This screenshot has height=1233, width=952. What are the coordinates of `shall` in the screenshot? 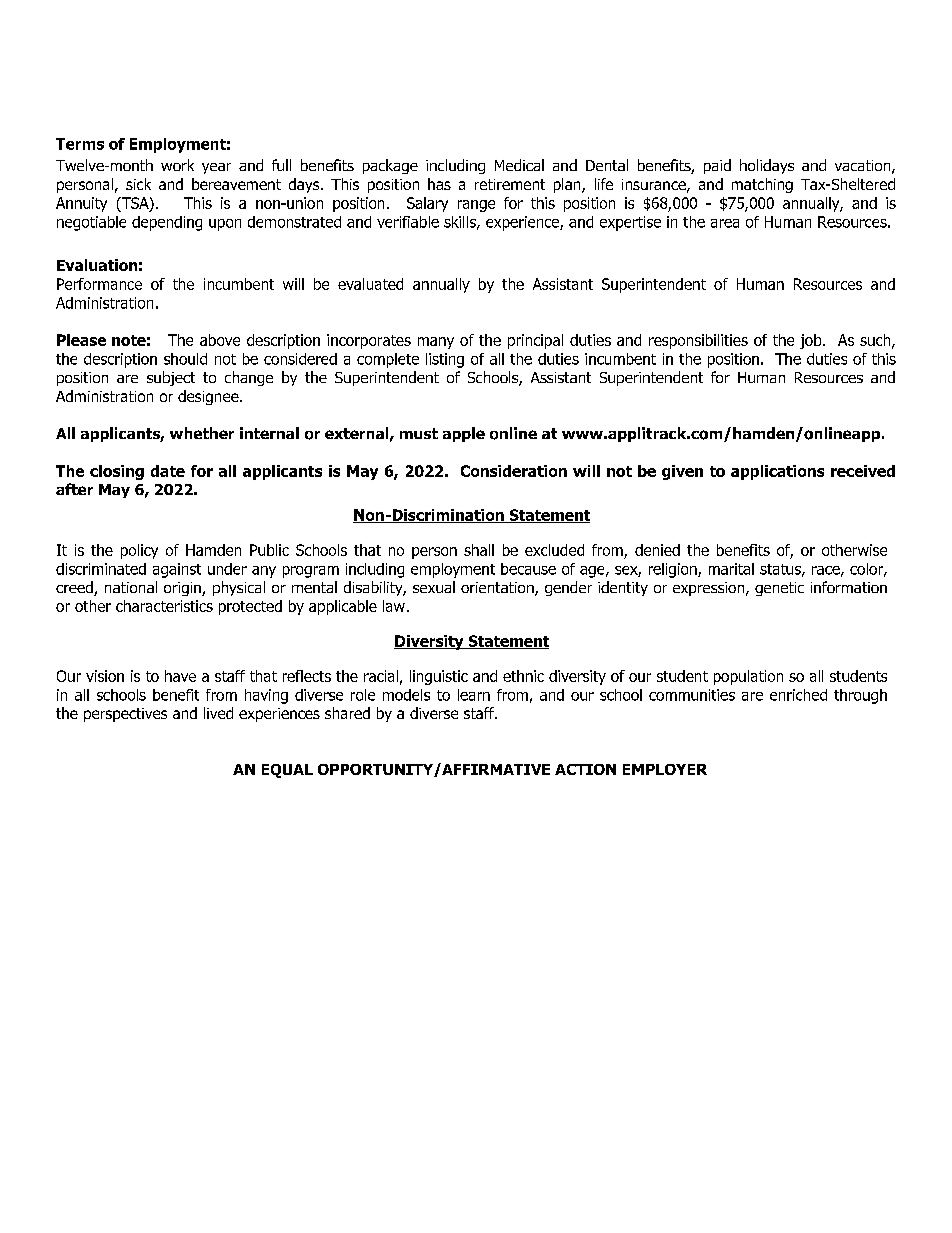 It's located at (479, 550).
